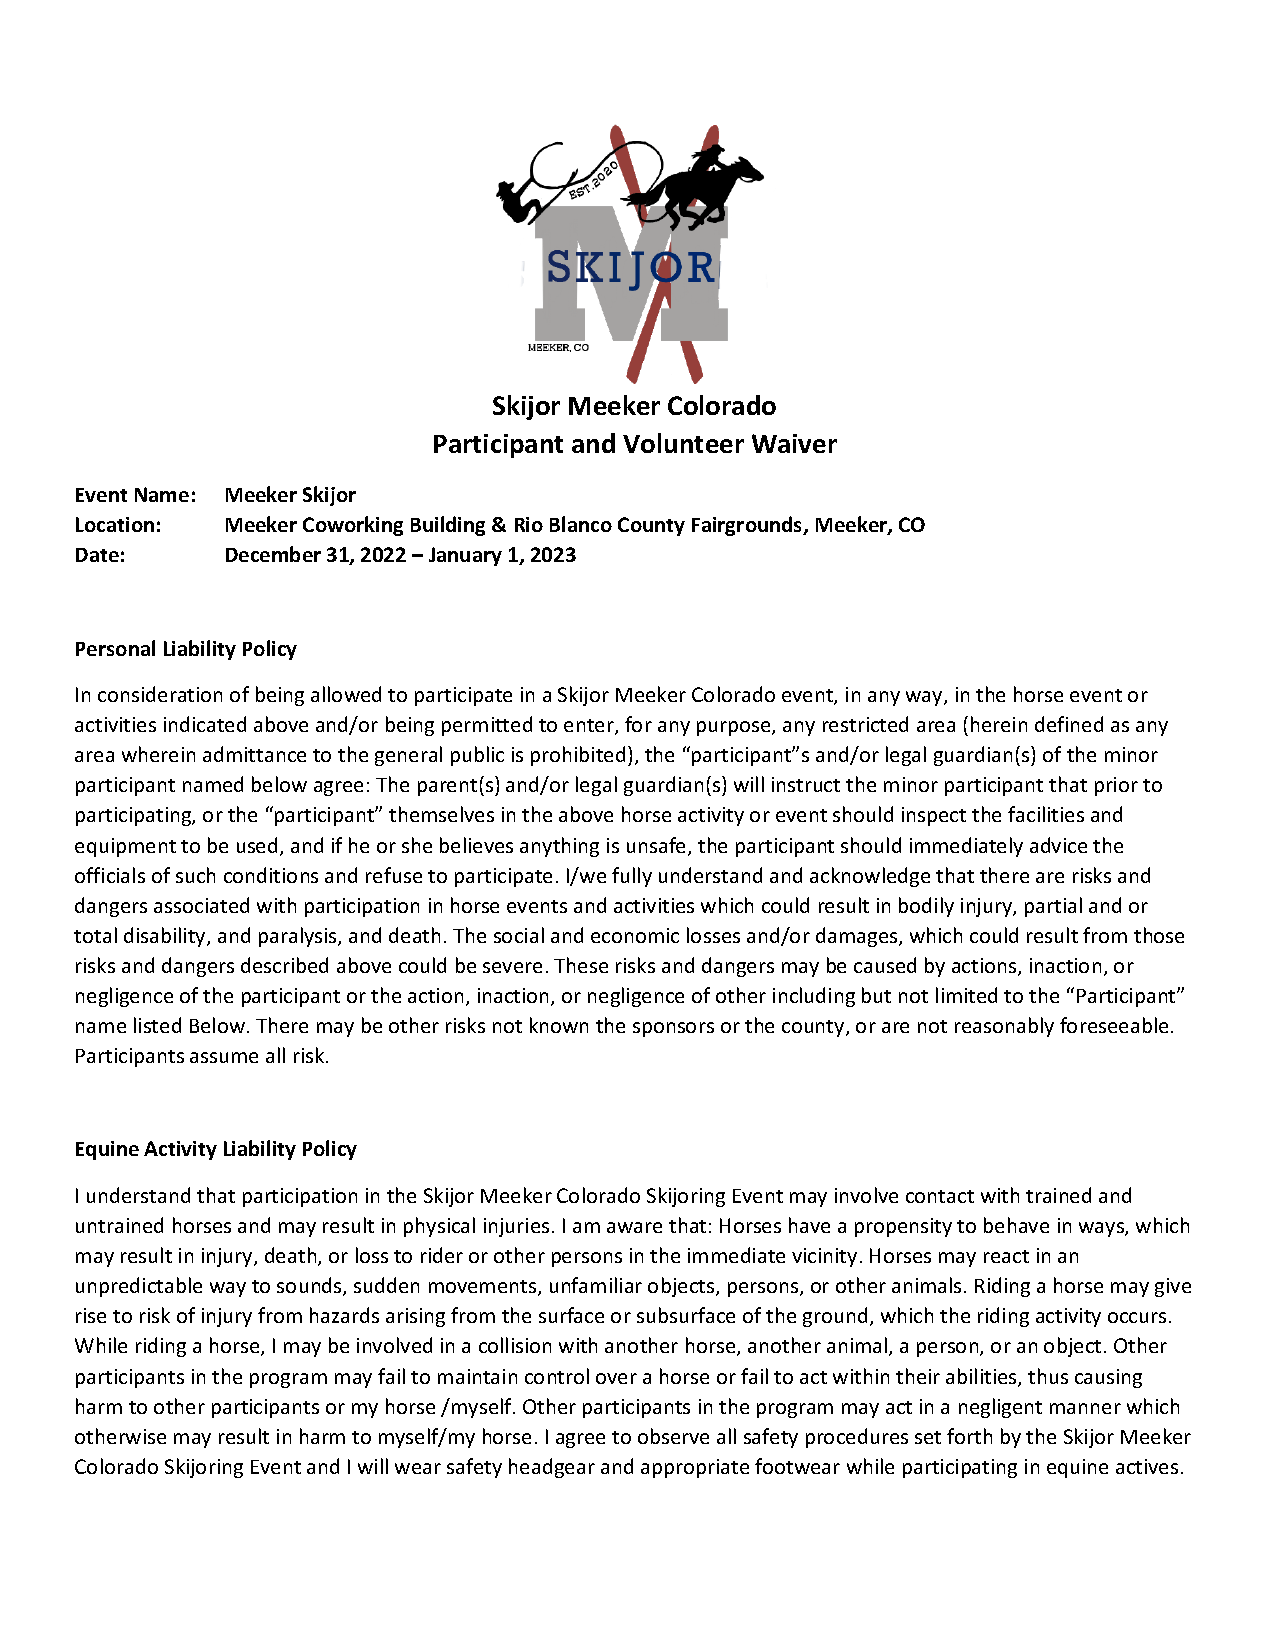 Image resolution: width=1270 pixels, height=1644 pixels. I want to click on Location, so click(115, 524).
